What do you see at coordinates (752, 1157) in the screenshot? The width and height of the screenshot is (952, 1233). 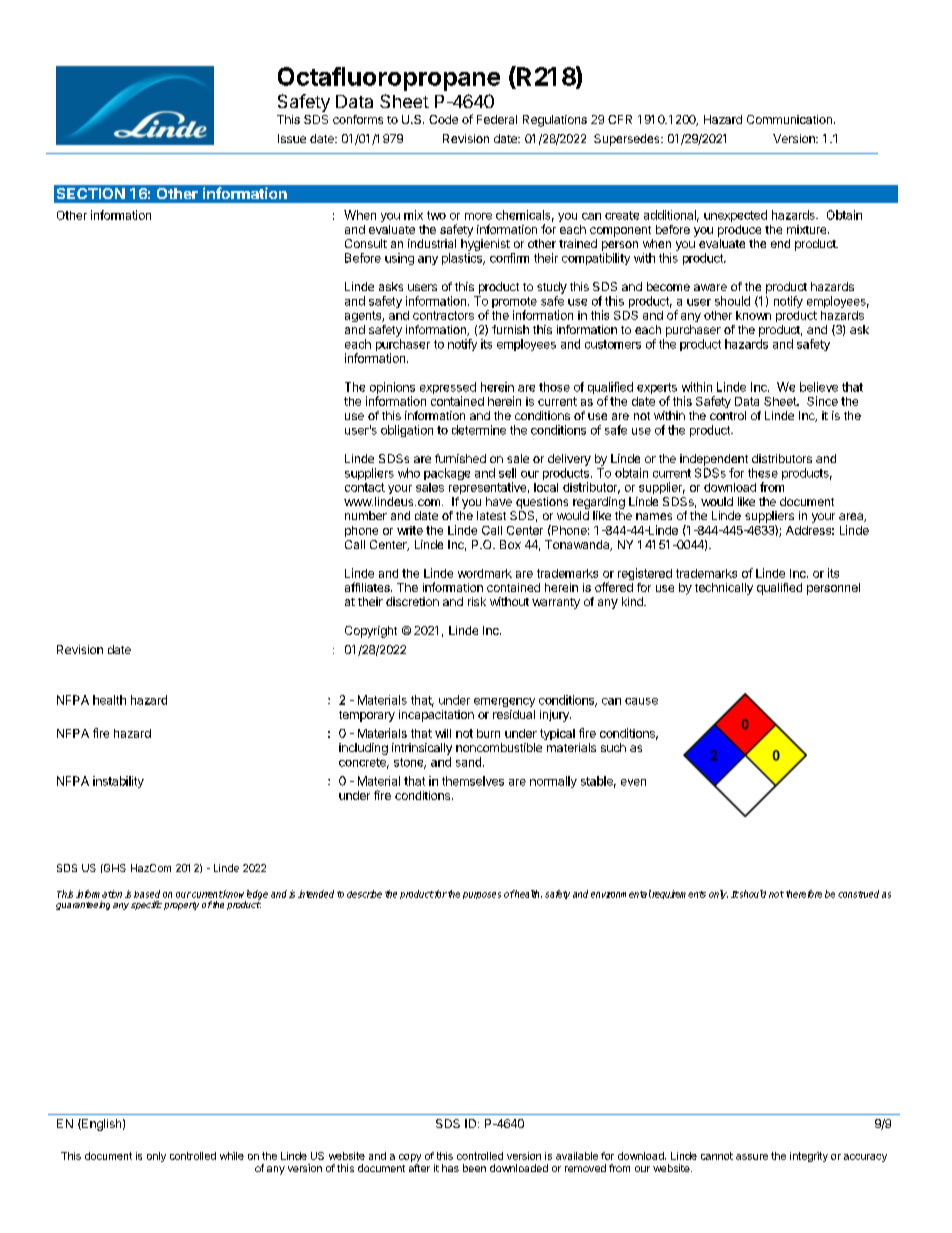 I see `assure` at bounding box center [752, 1157].
